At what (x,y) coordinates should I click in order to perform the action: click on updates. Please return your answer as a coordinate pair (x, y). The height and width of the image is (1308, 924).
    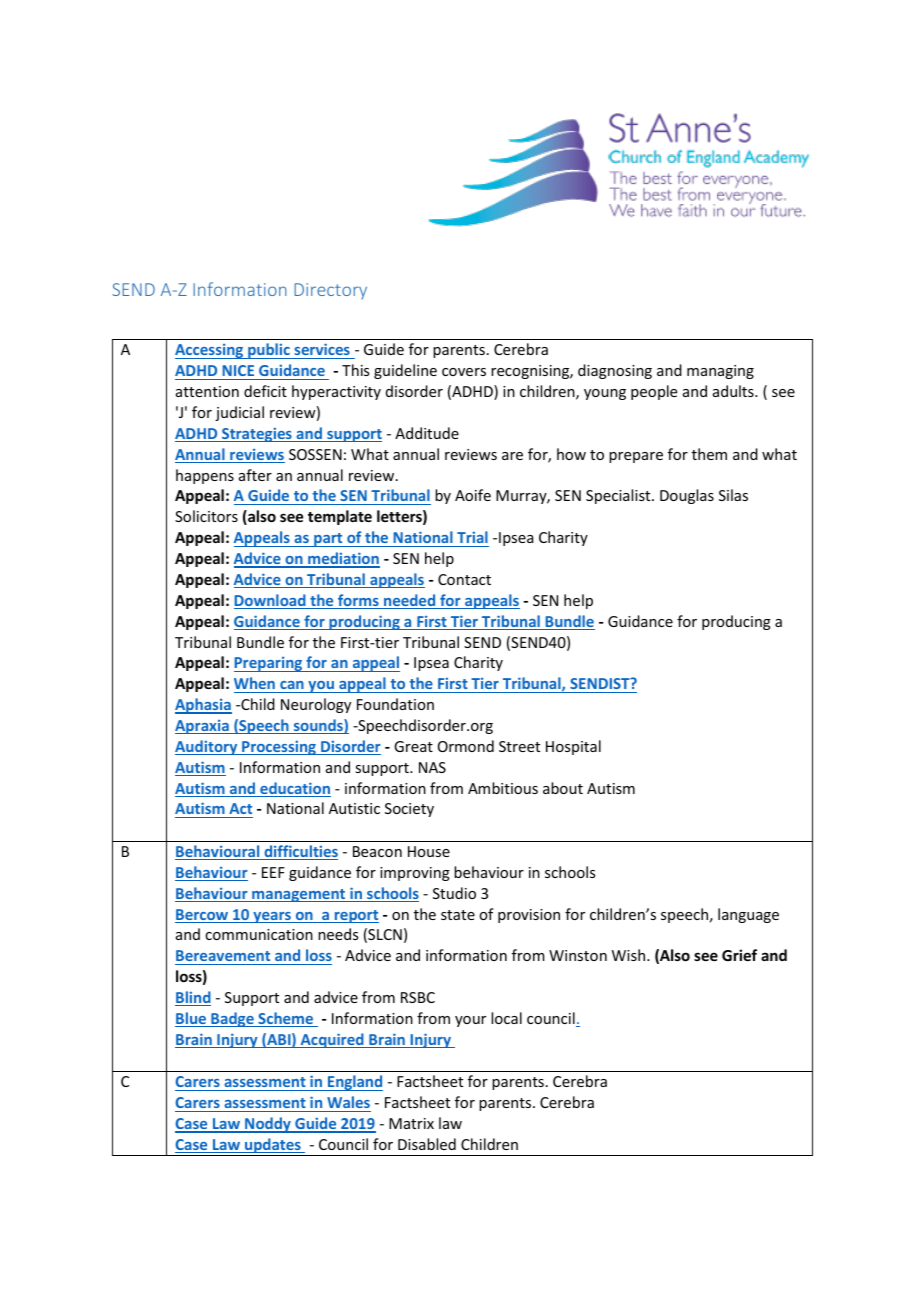
    Looking at the image, I should click on (273, 1147).
